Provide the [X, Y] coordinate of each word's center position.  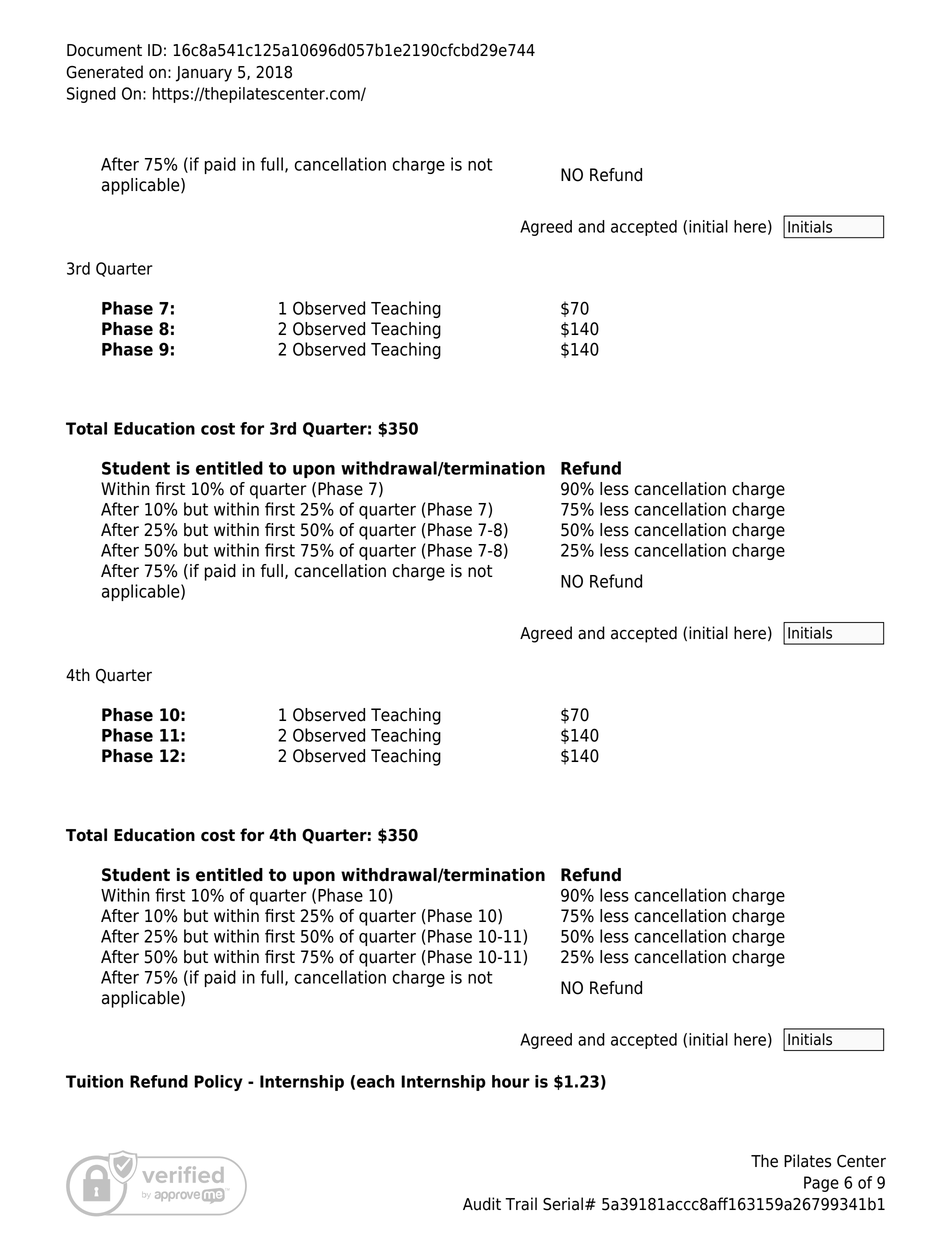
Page [821, 1184]
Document [104, 50]
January [204, 74]
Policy [218, 1083]
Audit [482, 1204]
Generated [104, 72]
